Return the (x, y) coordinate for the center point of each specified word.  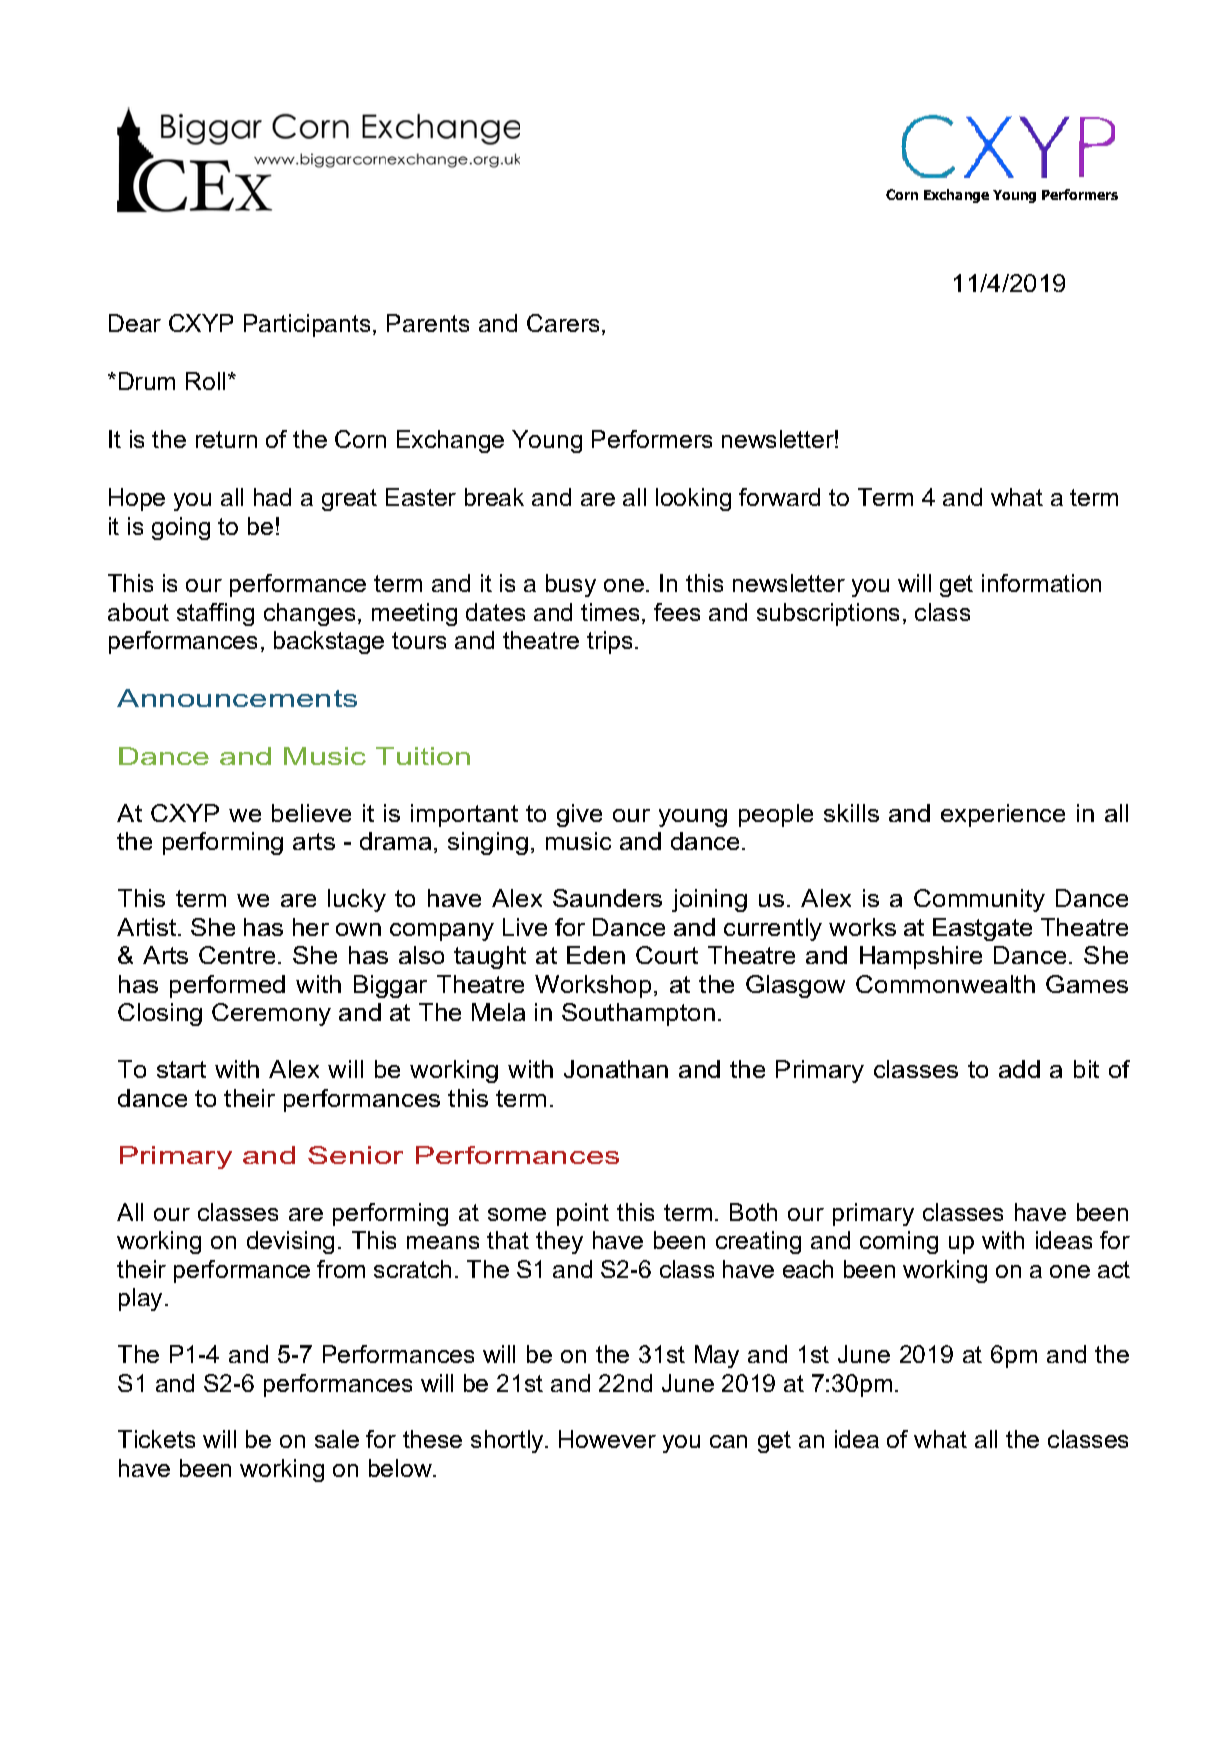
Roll (205, 381)
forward (779, 497)
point (583, 1214)
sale (337, 1439)
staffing (215, 614)
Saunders (607, 898)
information (1041, 583)
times (610, 612)
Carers (563, 323)
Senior (355, 1155)
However (607, 1439)
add (1019, 1069)
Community (979, 900)
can (728, 1441)
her (311, 927)
